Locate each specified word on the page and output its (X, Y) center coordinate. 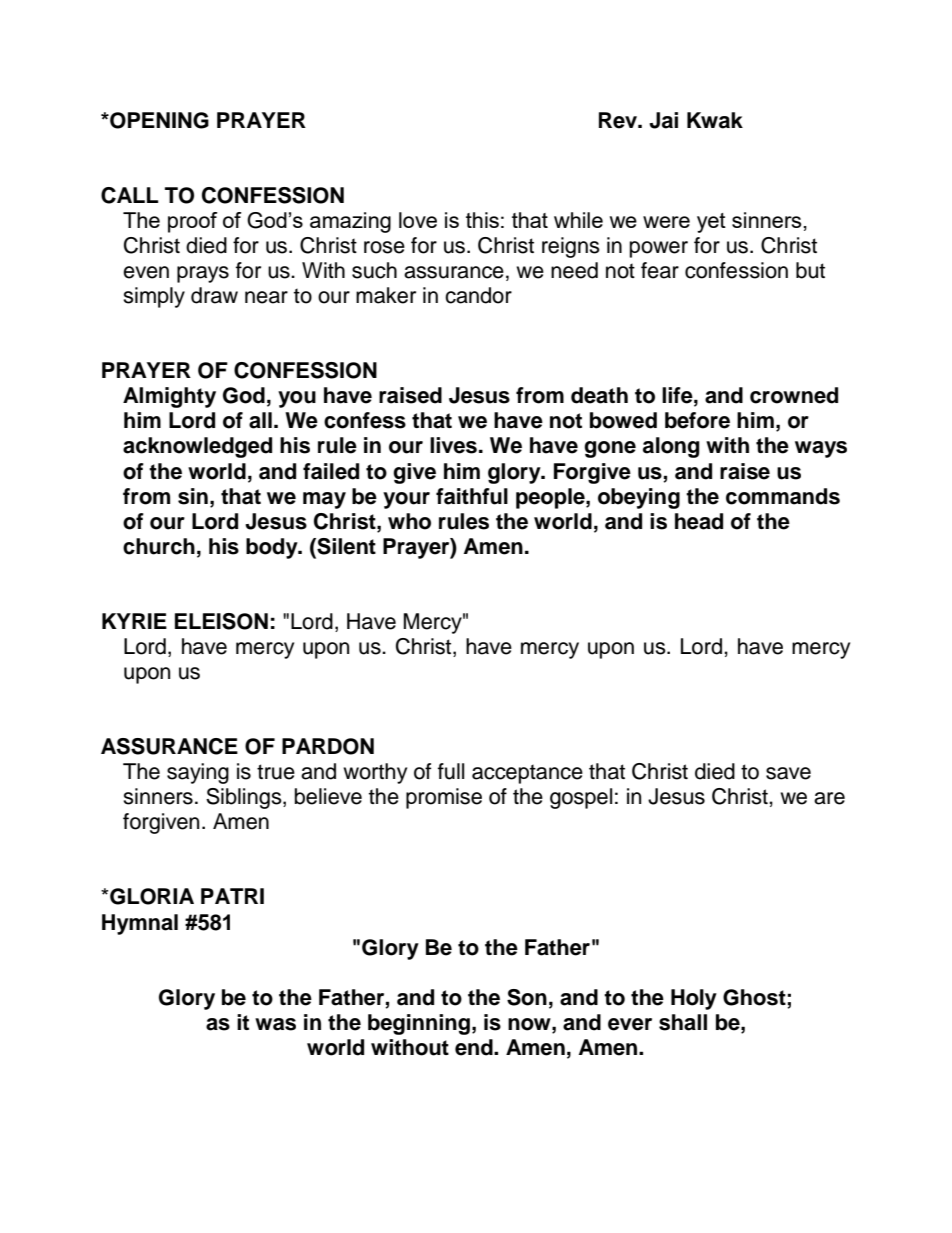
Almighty (169, 397)
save (788, 773)
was (275, 1024)
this (482, 220)
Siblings (245, 798)
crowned (794, 395)
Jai (663, 120)
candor (478, 295)
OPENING (158, 120)
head (699, 521)
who (409, 521)
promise (444, 798)
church (159, 546)
